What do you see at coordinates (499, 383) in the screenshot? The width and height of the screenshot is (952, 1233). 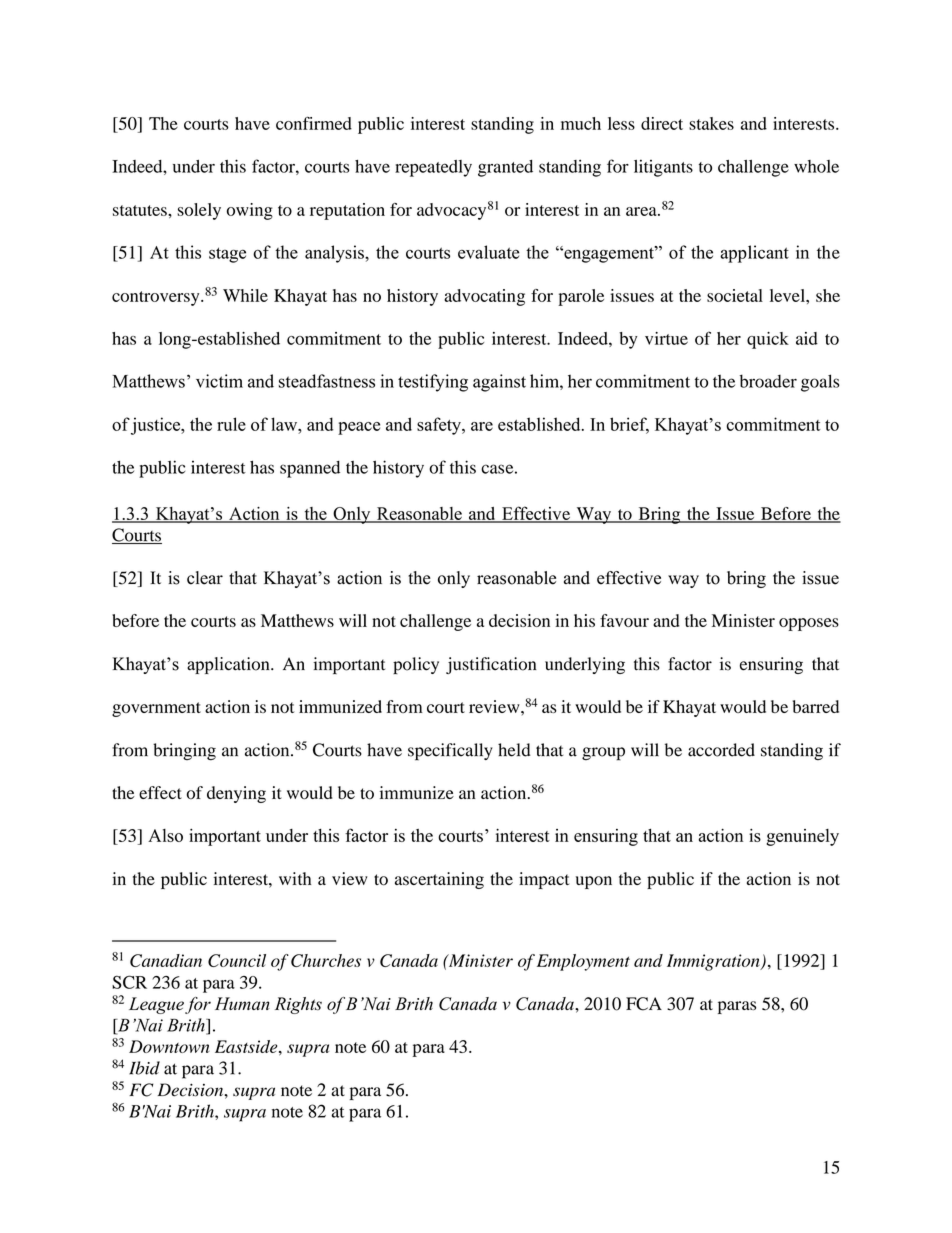 I see `against` at bounding box center [499, 383].
